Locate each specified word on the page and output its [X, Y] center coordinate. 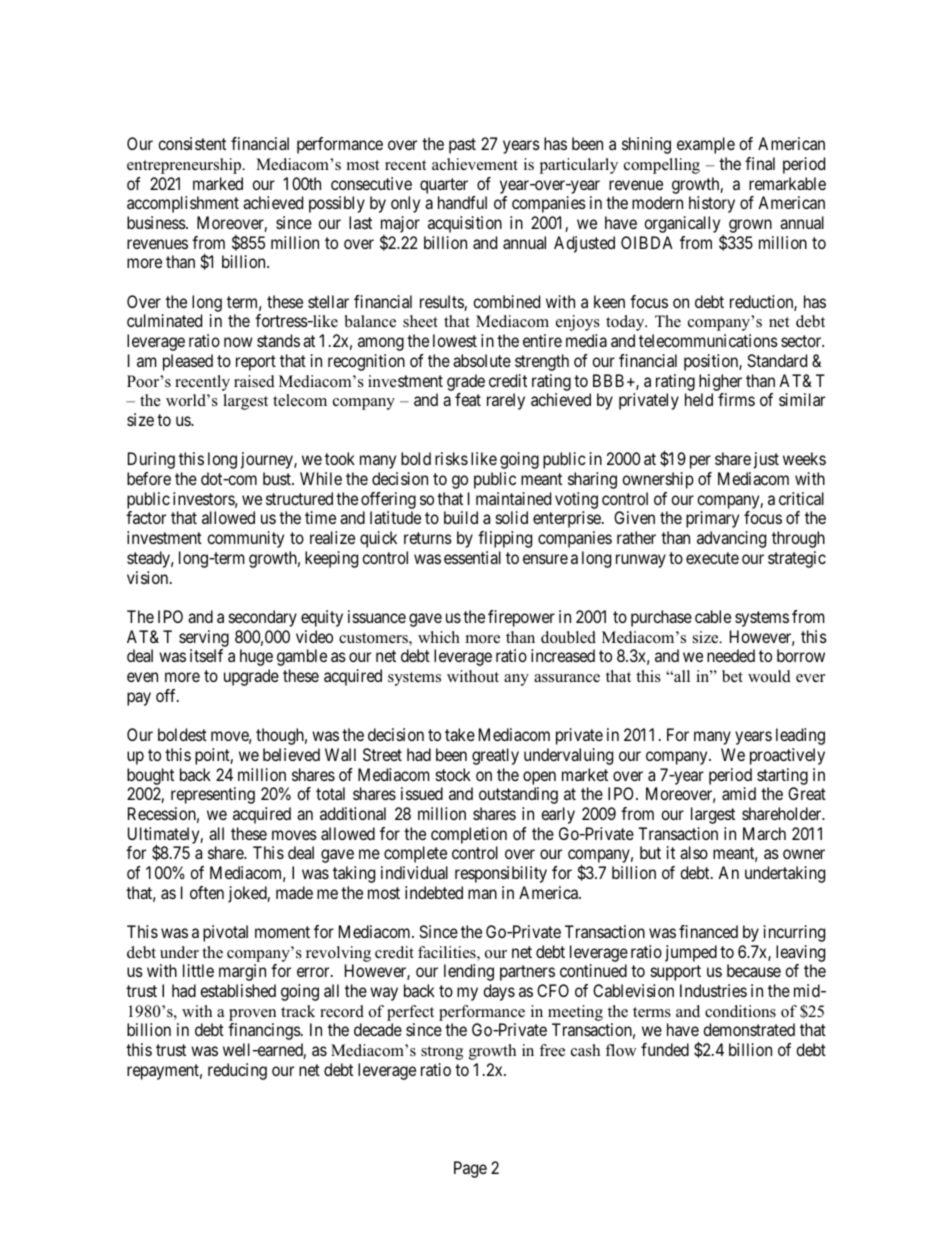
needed [731, 655]
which [439, 637]
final [760, 163]
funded [665, 1049]
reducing [237, 1071]
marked [218, 183]
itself [206, 655]
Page [470, 1169]
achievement [475, 164]
